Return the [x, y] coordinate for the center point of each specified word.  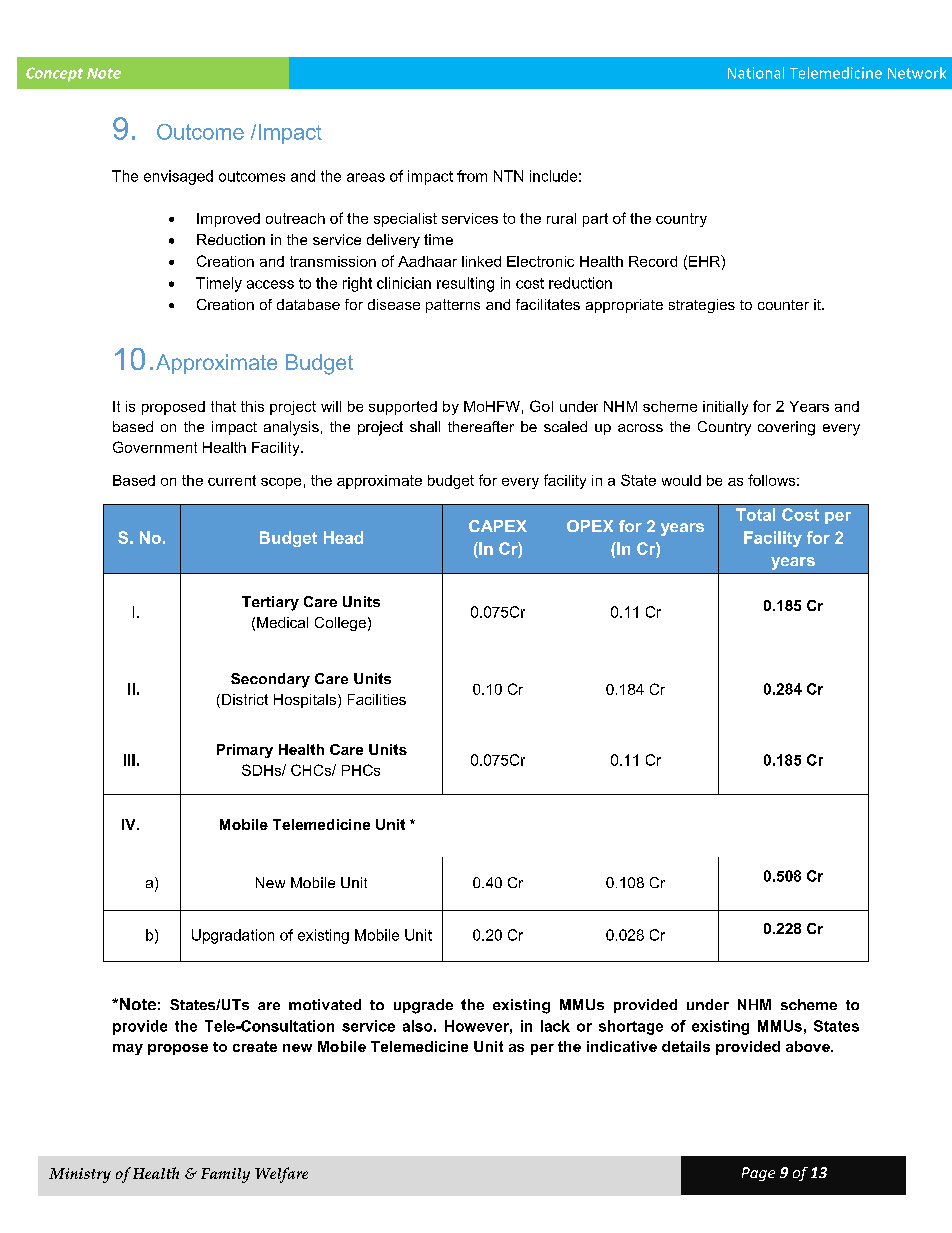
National [756, 73]
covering [786, 428]
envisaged [178, 177]
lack [555, 1026]
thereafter [481, 426]
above [809, 1046]
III [129, 760]
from [472, 176]
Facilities [377, 699]
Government [155, 447]
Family [225, 1175]
